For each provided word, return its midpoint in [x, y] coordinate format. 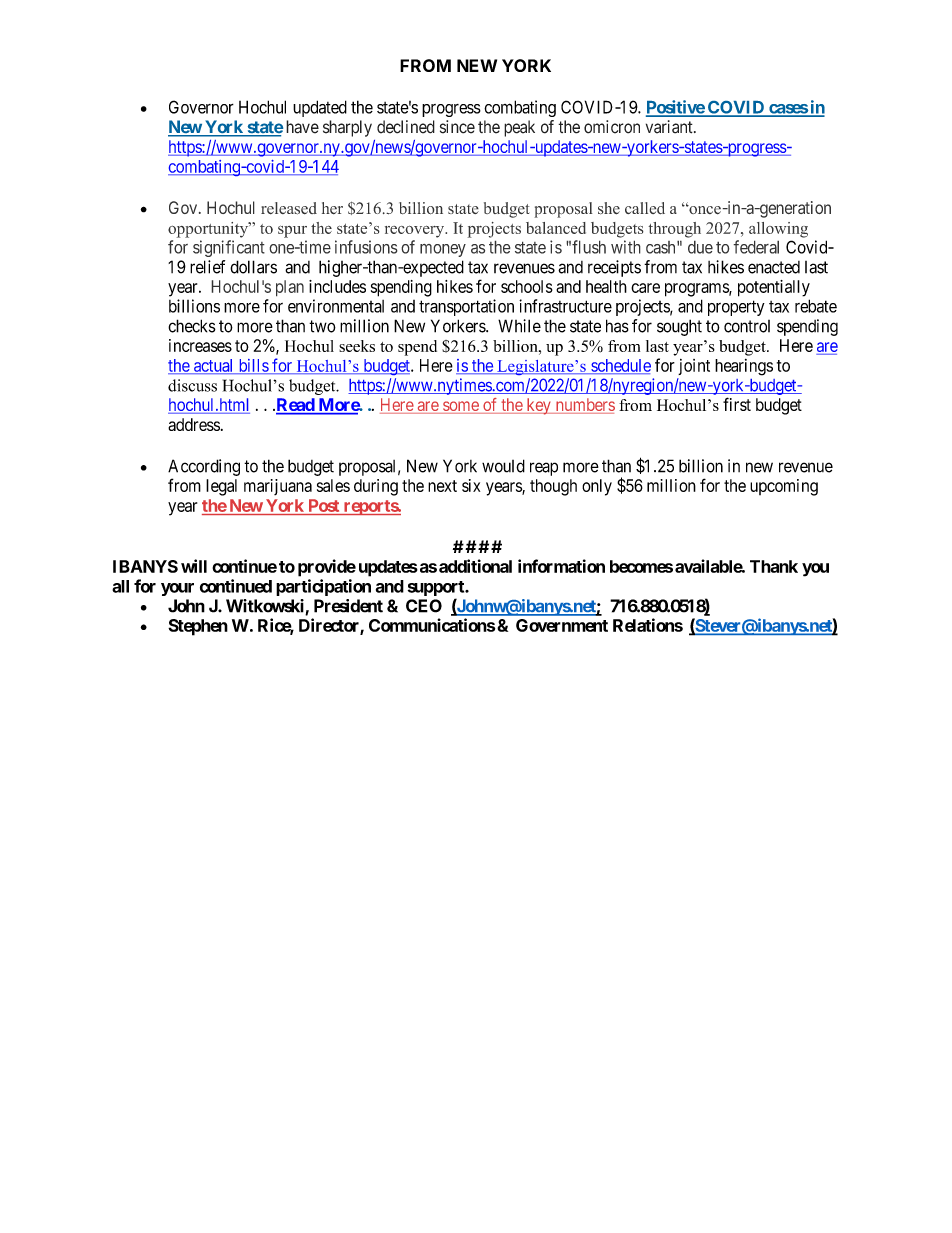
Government [562, 625]
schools [527, 286]
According [204, 467]
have [302, 127]
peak [519, 128]
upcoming [784, 487]
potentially [774, 288]
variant [670, 127]
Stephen [198, 627]
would [503, 466]
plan [290, 288]
